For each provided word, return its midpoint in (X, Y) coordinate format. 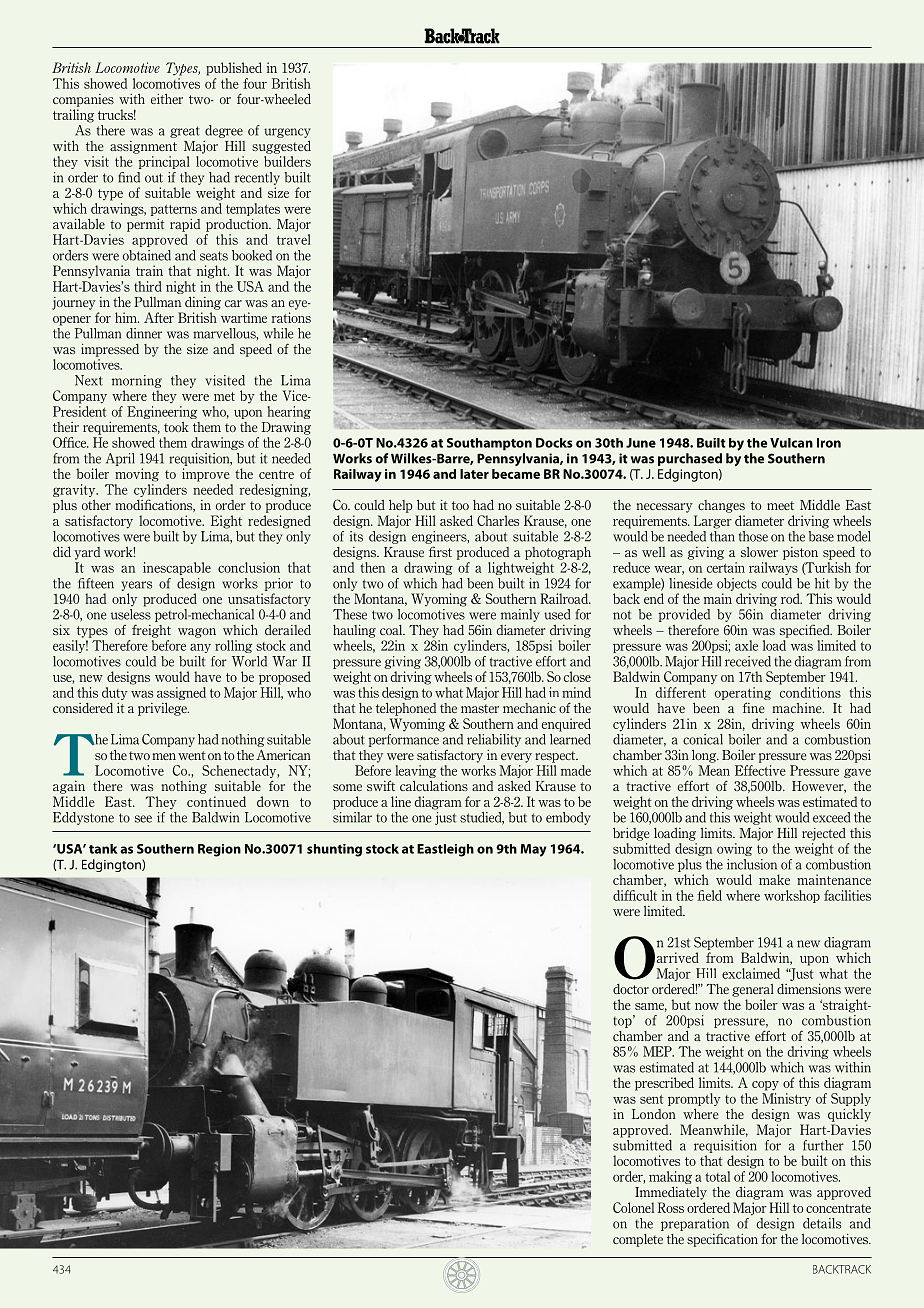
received (748, 661)
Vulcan (791, 443)
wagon (197, 633)
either (167, 99)
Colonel (633, 1207)
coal (392, 630)
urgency (287, 133)
